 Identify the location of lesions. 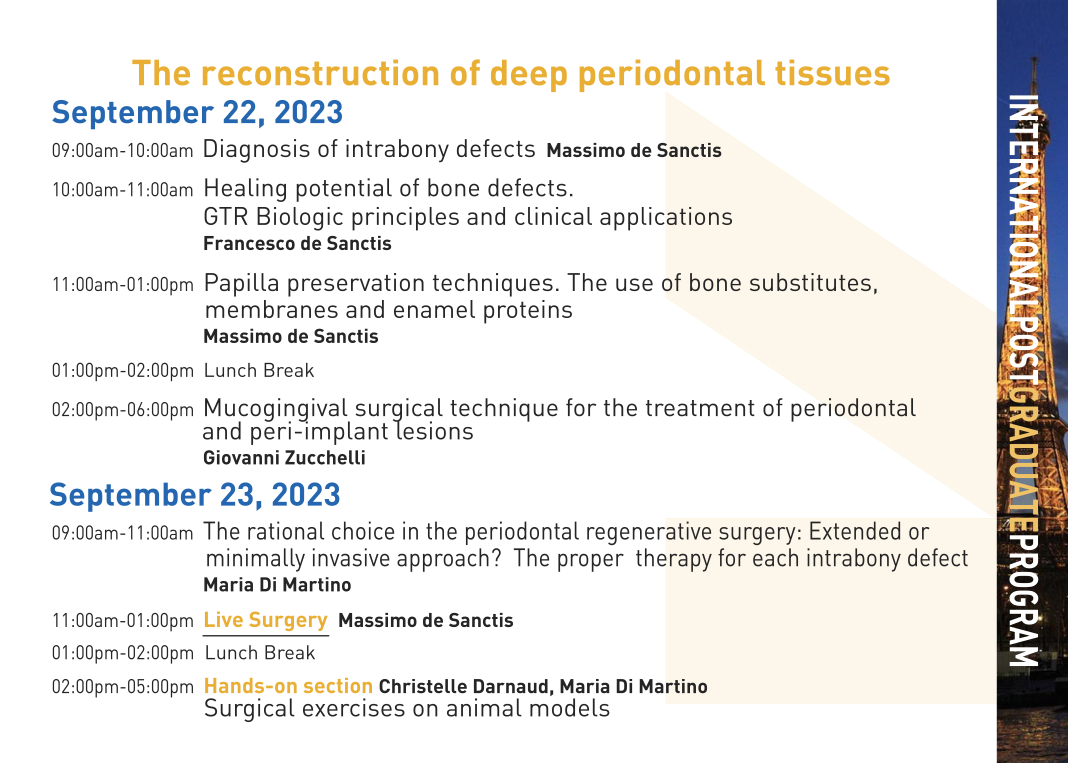
(434, 429).
